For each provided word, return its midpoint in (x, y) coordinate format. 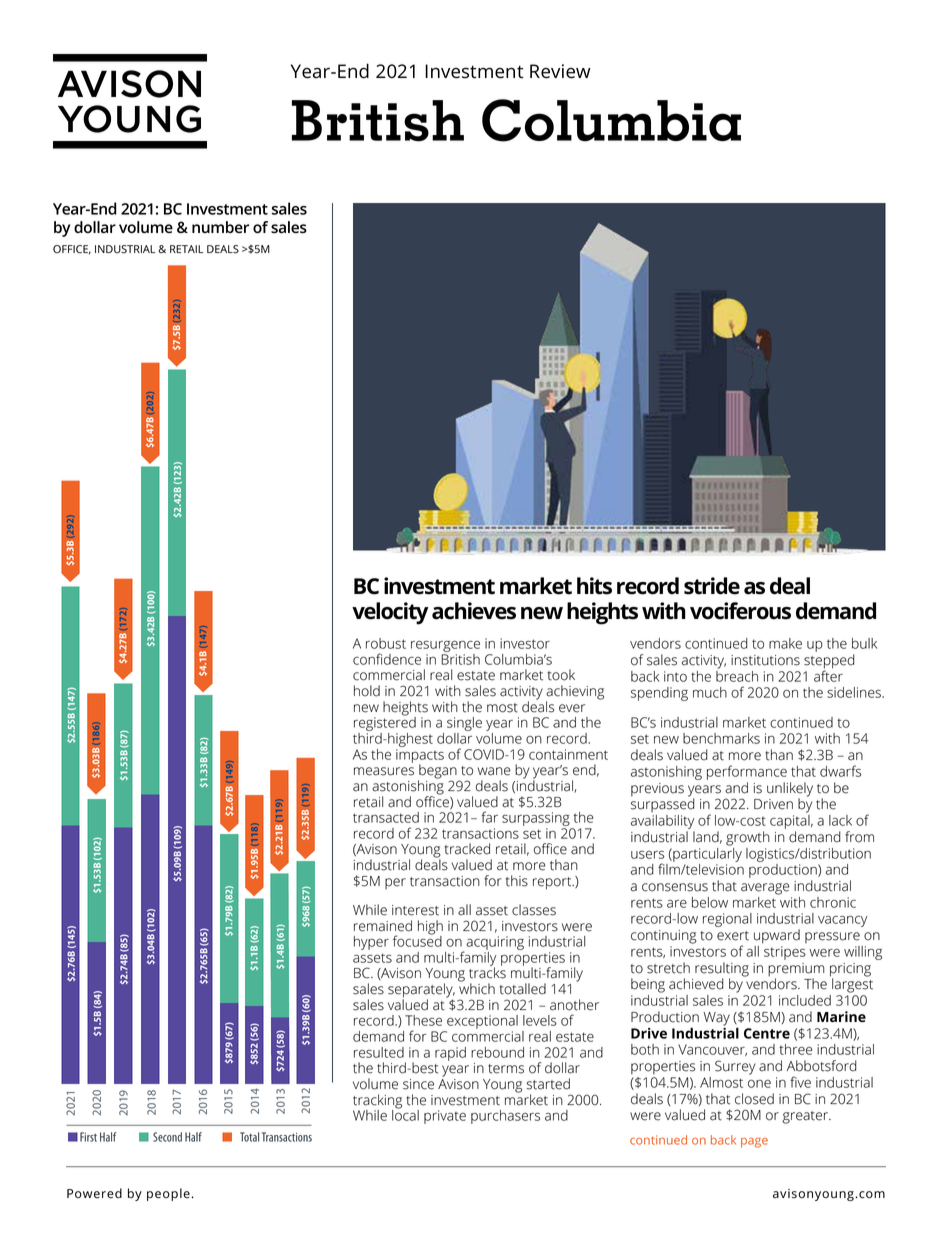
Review (560, 71)
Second (167, 1137)
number (220, 227)
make (785, 643)
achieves (474, 611)
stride (712, 586)
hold (367, 691)
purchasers (505, 1117)
